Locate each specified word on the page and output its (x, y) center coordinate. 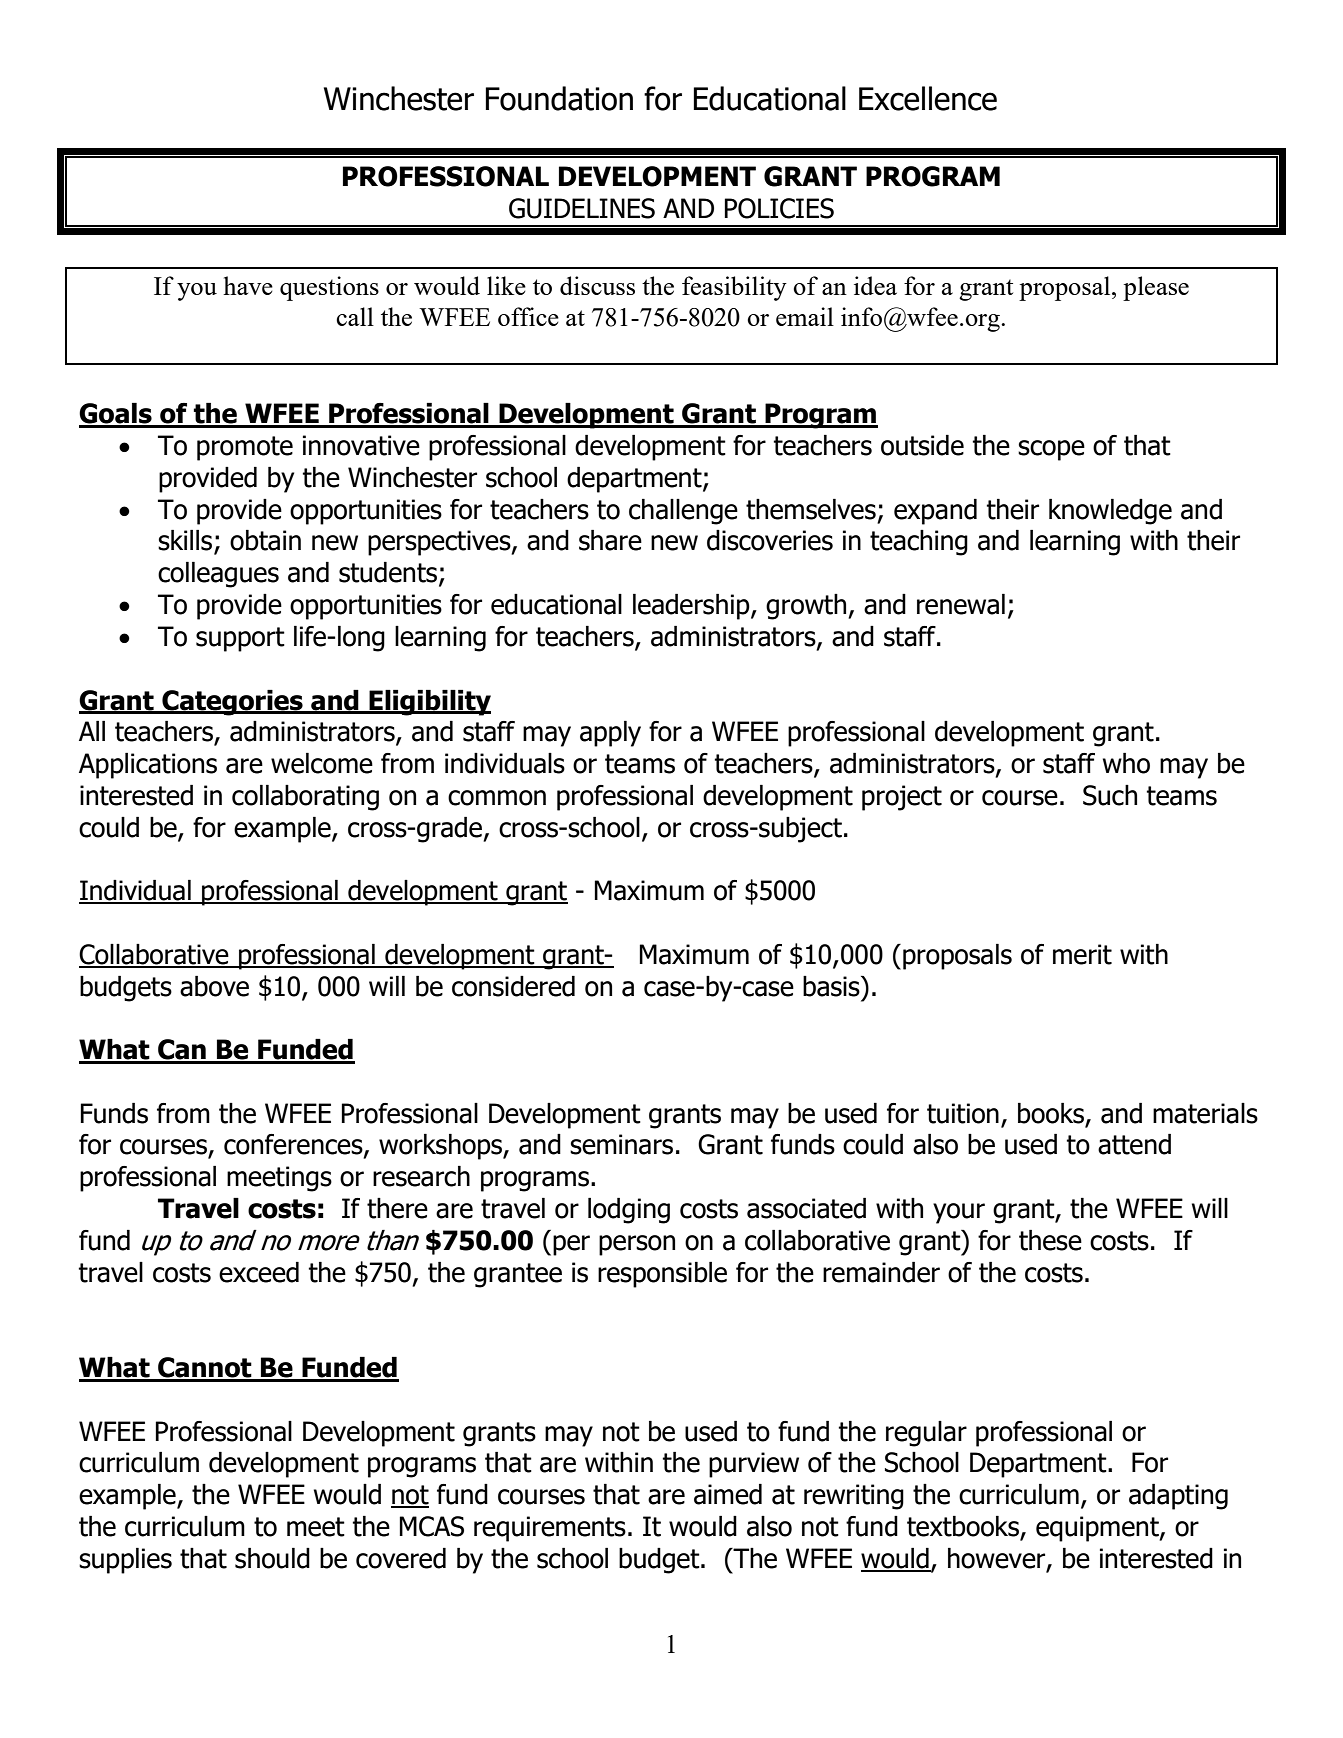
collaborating (305, 798)
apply (610, 734)
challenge (683, 512)
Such (1110, 795)
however (998, 1559)
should (272, 1558)
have (248, 285)
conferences (294, 1145)
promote (245, 448)
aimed (728, 1494)
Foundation (559, 98)
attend (1134, 1144)
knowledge (1110, 512)
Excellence (928, 98)
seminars (621, 1144)
